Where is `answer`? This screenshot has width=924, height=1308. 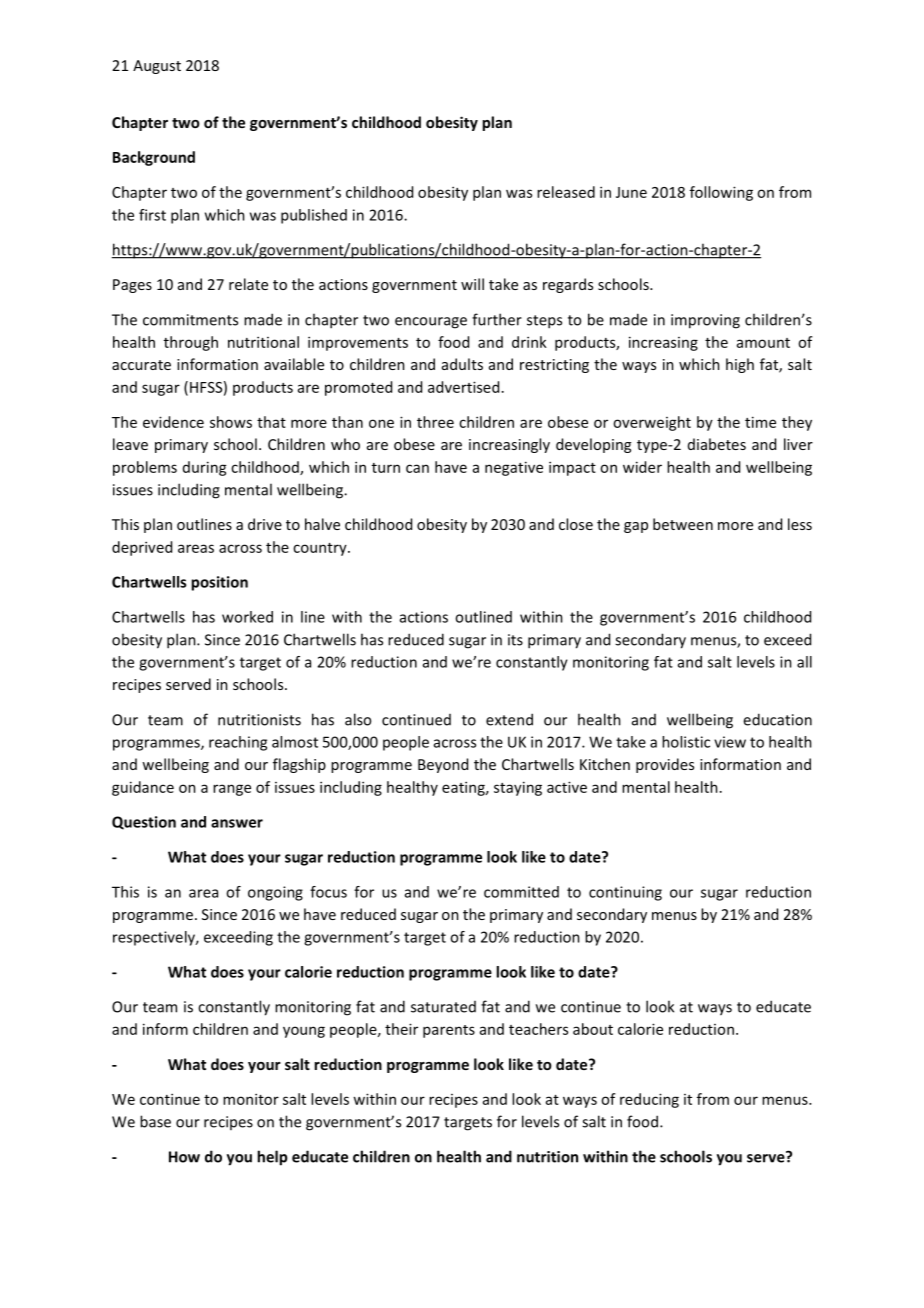 answer is located at coordinates (237, 823).
